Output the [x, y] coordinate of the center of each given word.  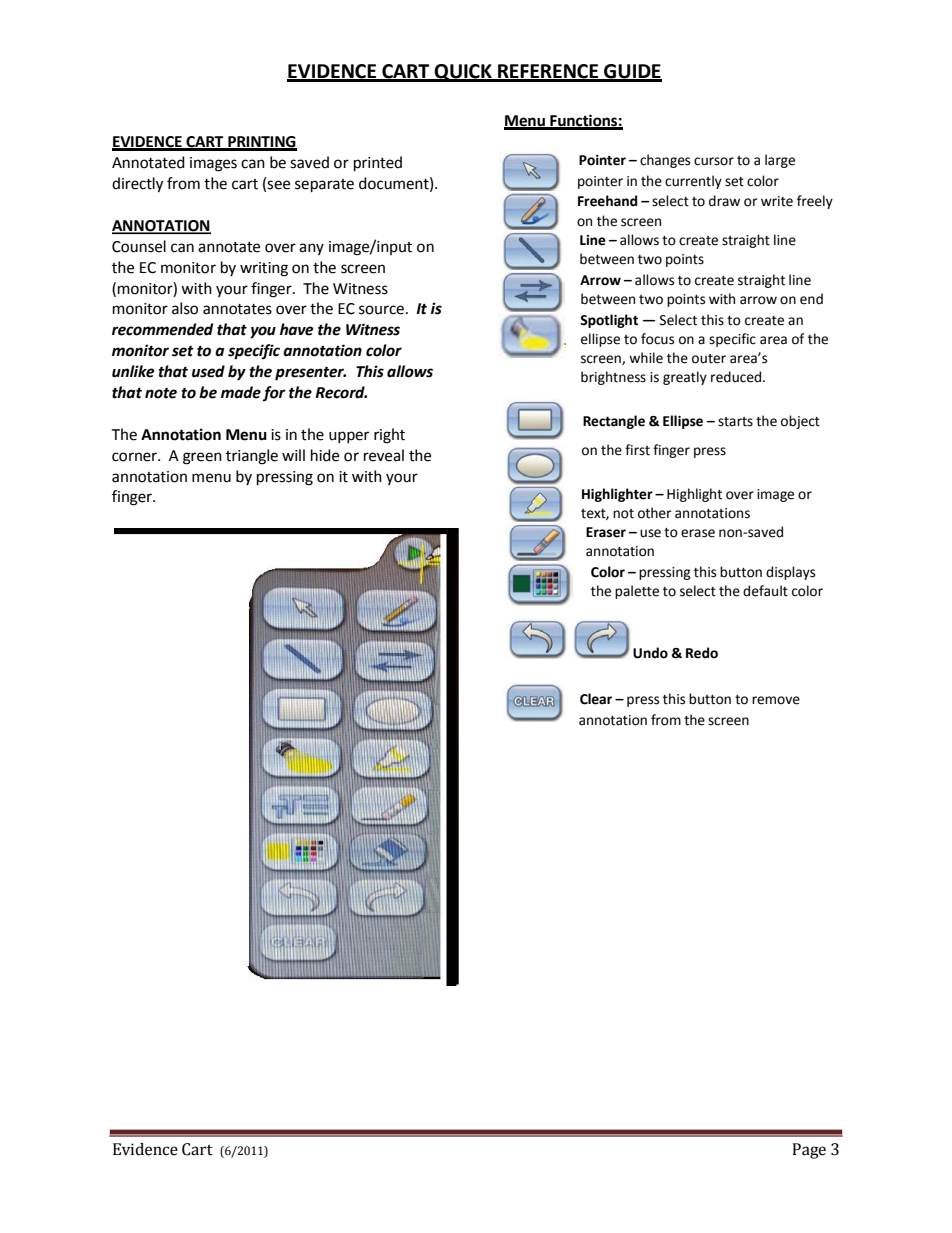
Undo [650, 653]
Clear [596, 699]
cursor [714, 161]
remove [776, 700]
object [800, 422]
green [202, 458]
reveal [384, 455]
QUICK [463, 73]
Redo [702, 653]
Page [809, 1151]
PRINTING [261, 143]
